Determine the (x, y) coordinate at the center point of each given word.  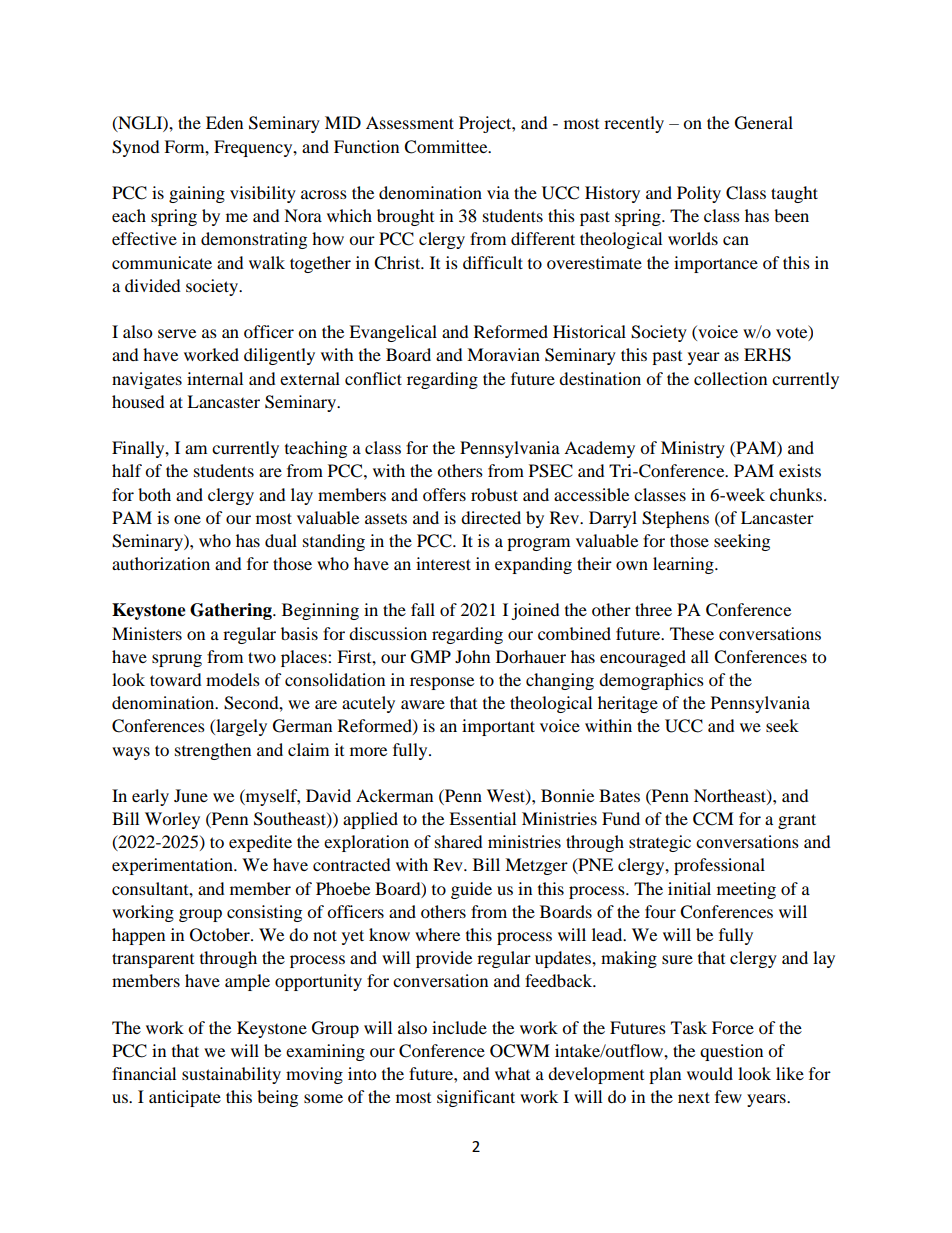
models (233, 679)
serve (177, 333)
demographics (651, 681)
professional (719, 866)
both (154, 494)
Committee (447, 147)
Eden (224, 122)
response (442, 683)
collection (730, 378)
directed (491, 517)
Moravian (503, 354)
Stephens (675, 519)
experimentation (173, 866)
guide (471, 890)
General (764, 123)
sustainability (231, 1075)
